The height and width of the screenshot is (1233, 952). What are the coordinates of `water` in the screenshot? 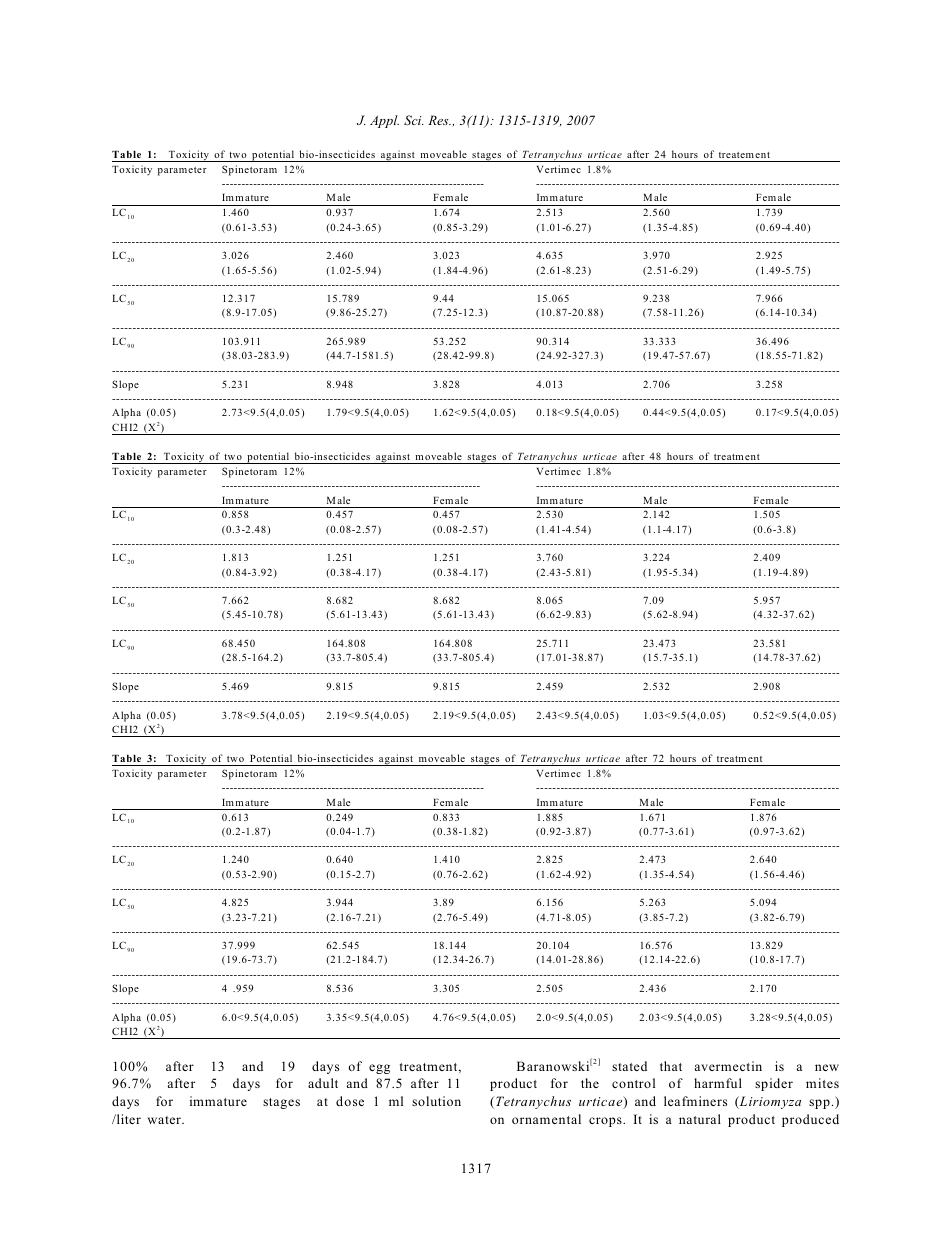 It's located at (165, 1120).
